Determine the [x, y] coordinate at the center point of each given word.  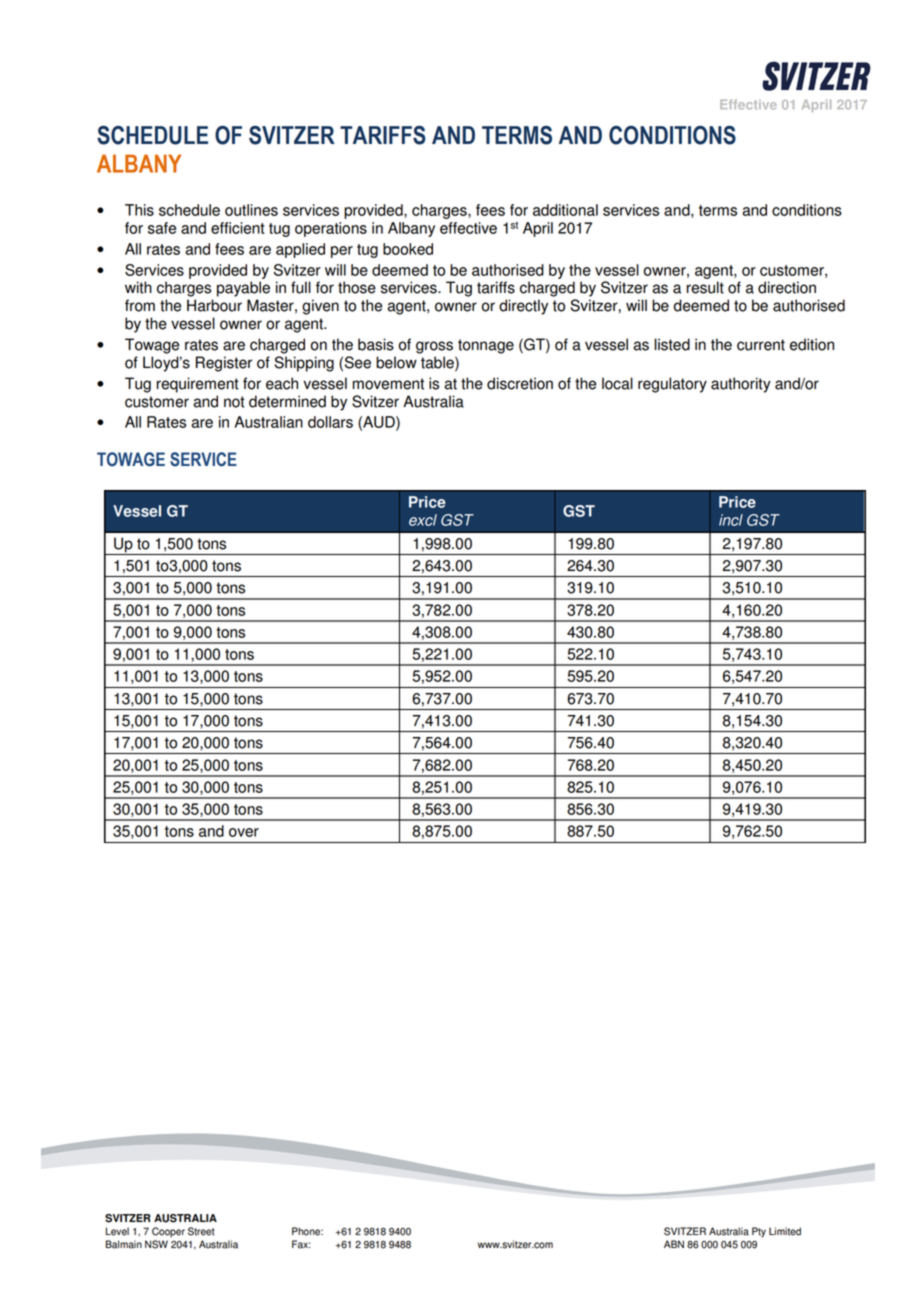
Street [201, 1231]
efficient [238, 228]
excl [423, 520]
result [705, 287]
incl [731, 520]
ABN [674, 1244]
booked [408, 249]
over [244, 832]
